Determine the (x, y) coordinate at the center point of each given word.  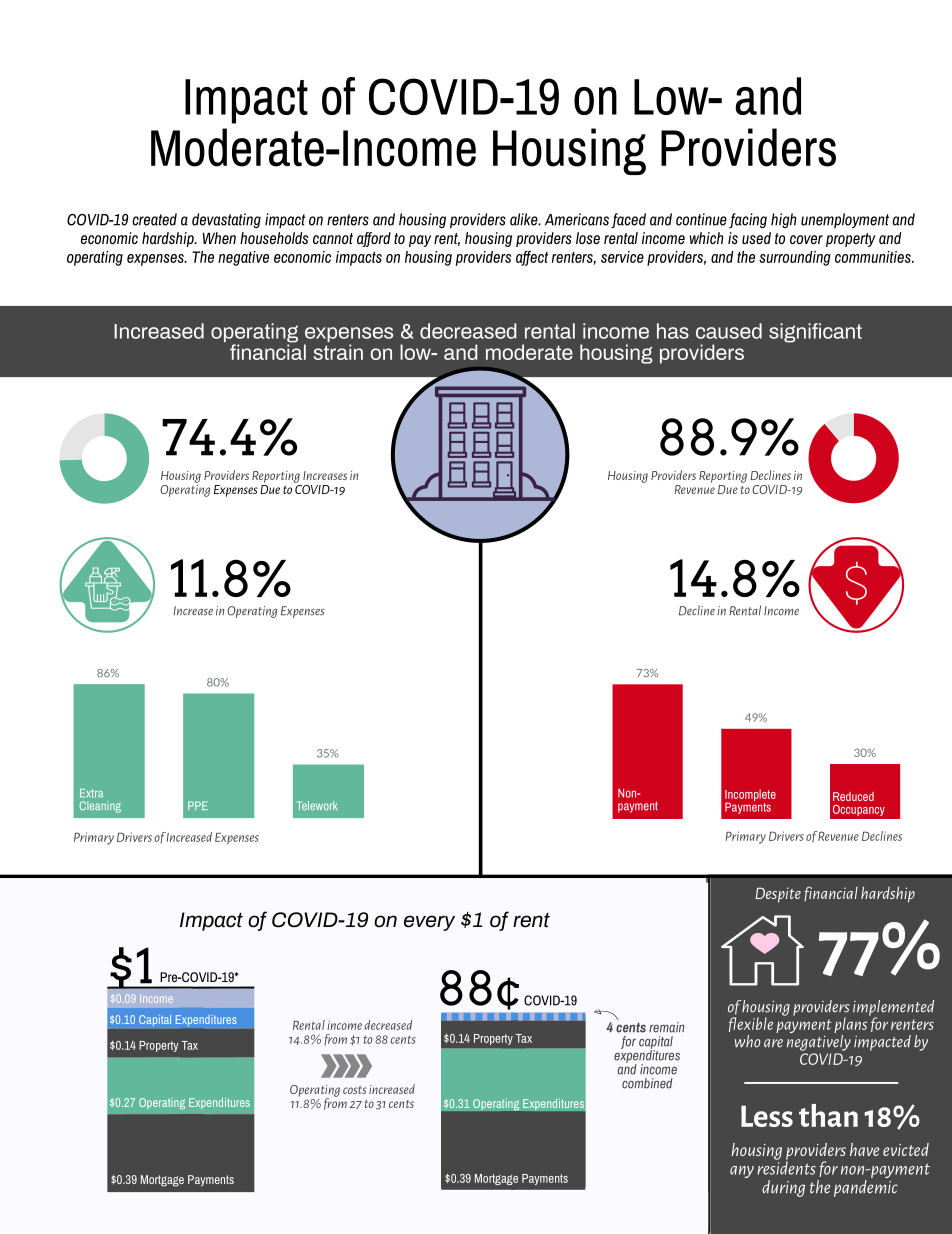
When (219, 238)
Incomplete (750, 796)
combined (647, 1083)
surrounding (795, 258)
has (673, 331)
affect (532, 258)
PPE (198, 805)
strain (338, 352)
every (429, 923)
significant (815, 333)
